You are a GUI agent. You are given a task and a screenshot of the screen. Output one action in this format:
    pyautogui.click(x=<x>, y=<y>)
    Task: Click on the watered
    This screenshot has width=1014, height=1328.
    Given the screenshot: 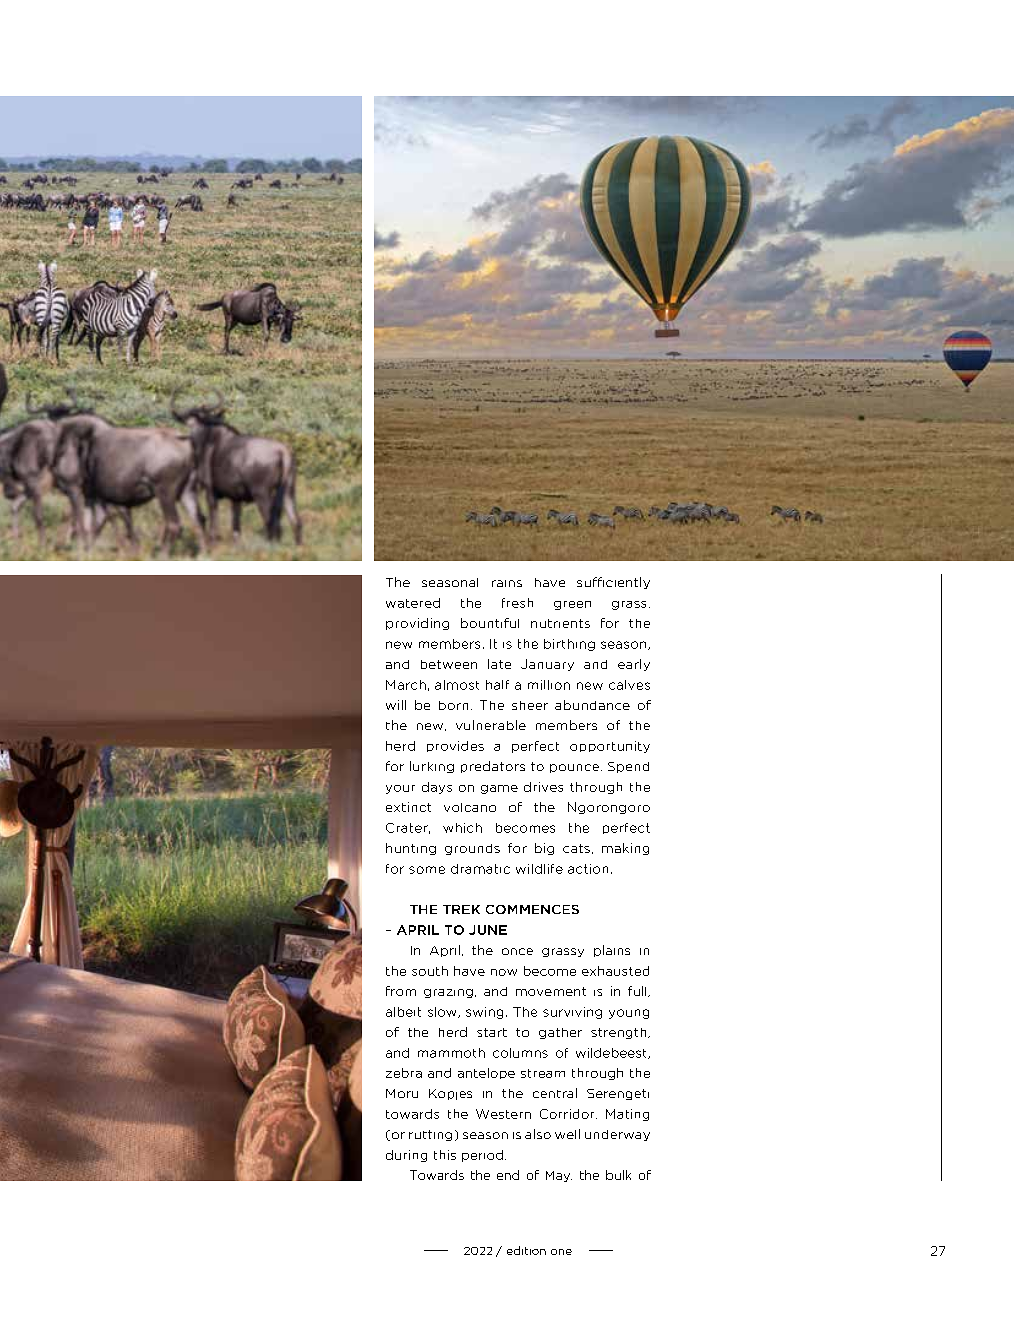 What is the action you would take?
    pyautogui.click(x=413, y=603)
